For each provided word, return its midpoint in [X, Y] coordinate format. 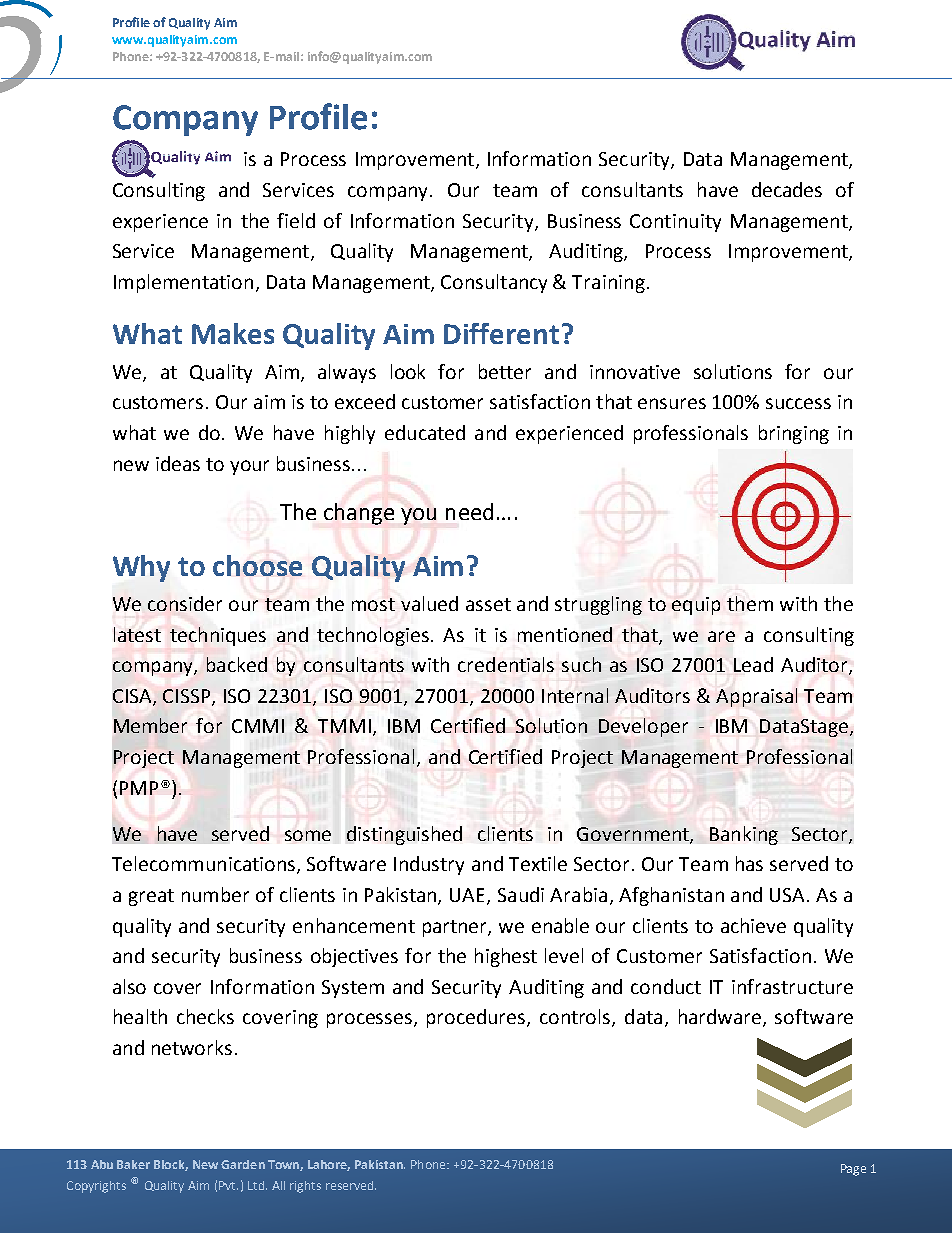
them [750, 603]
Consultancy [494, 283]
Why [141, 568]
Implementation [183, 283]
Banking [744, 835]
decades [787, 189]
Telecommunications [205, 865]
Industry [429, 865]
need [469, 511]
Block [171, 1165]
